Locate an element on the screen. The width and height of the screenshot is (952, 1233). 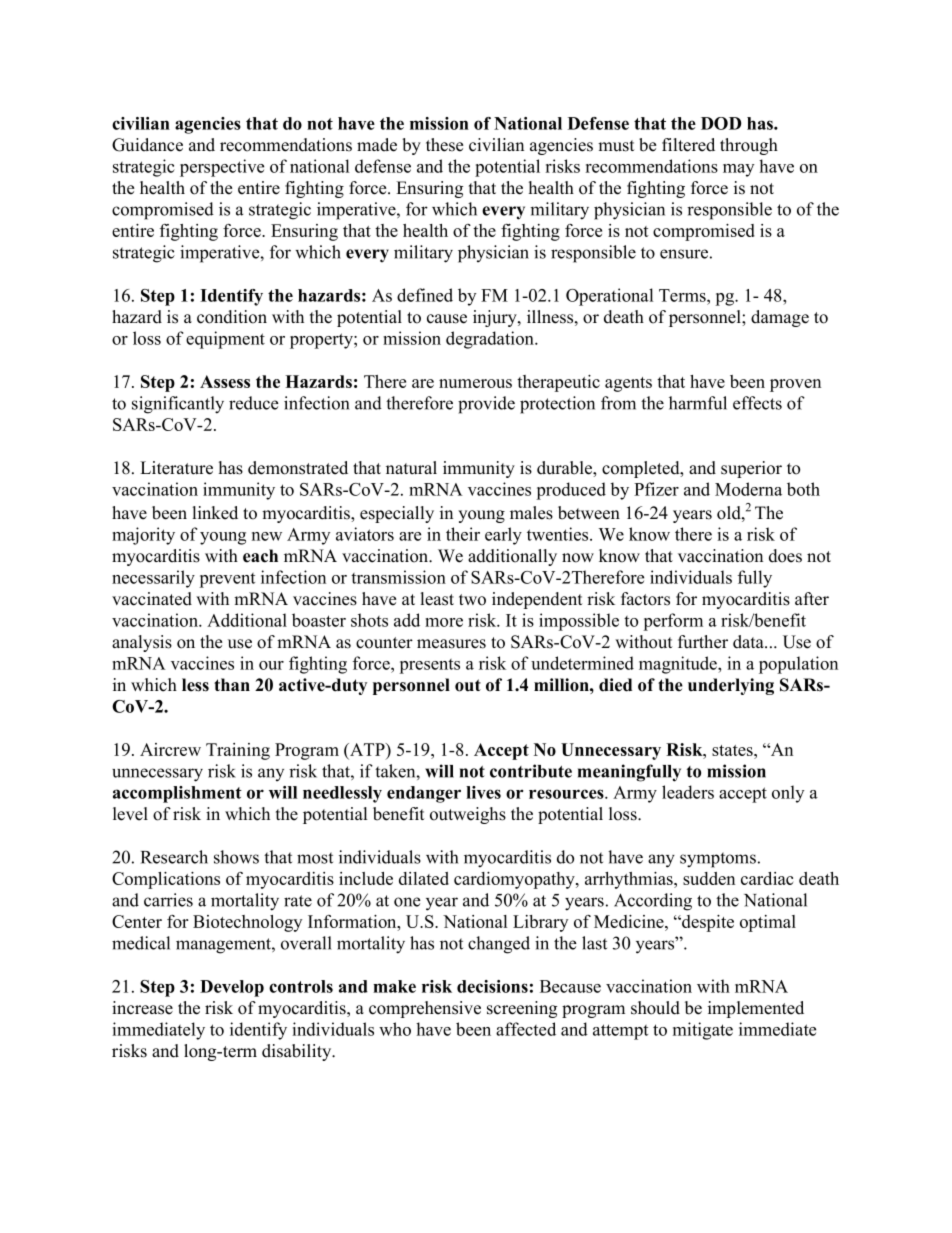
Develop is located at coordinates (232, 988).
